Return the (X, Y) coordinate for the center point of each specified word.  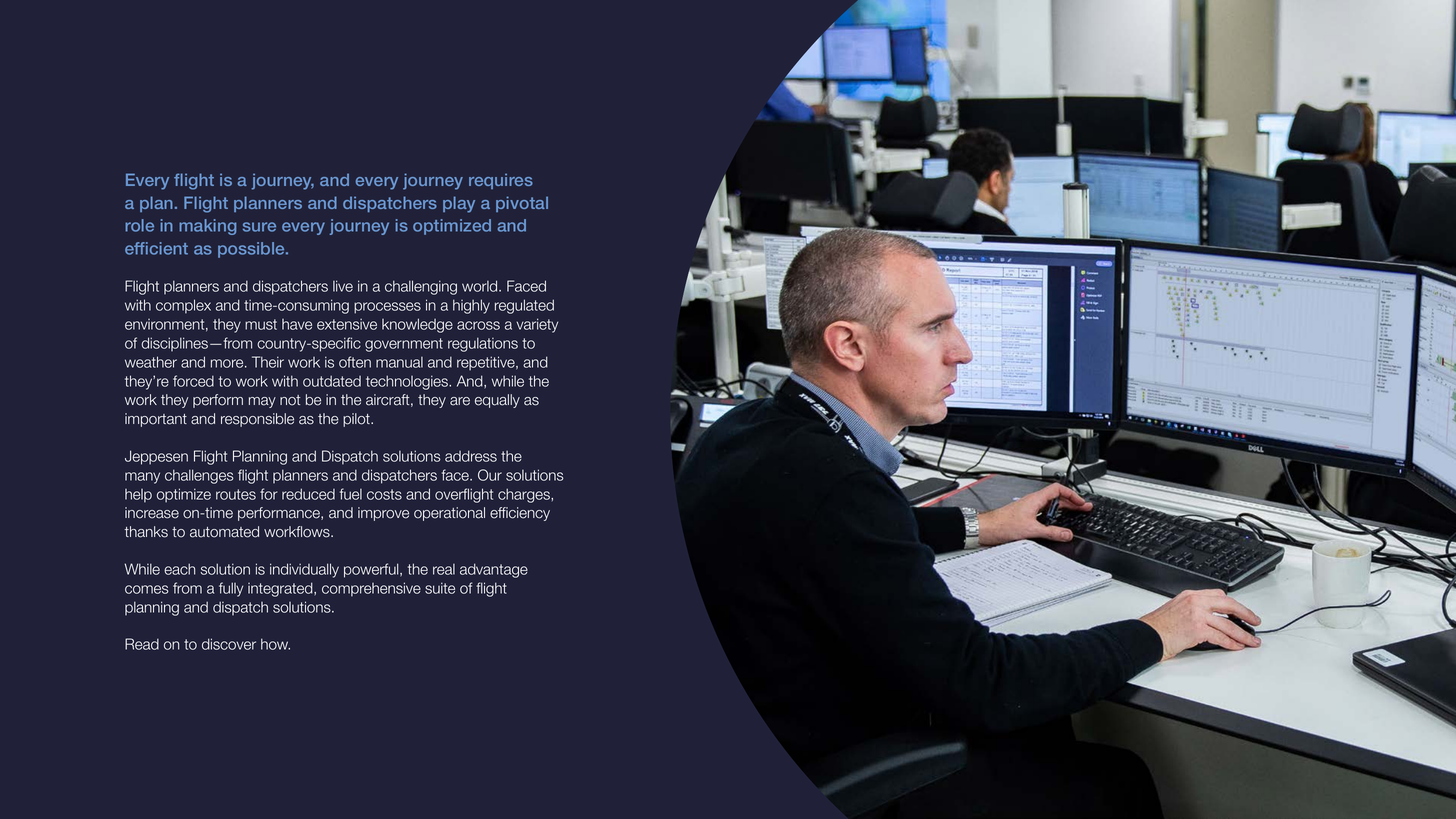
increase (152, 513)
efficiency (520, 514)
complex (183, 306)
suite (440, 588)
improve (383, 514)
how (275, 644)
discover (229, 644)
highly (471, 306)
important (156, 420)
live (343, 286)
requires (501, 181)
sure (259, 227)
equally (497, 401)
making (207, 227)
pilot (357, 420)
